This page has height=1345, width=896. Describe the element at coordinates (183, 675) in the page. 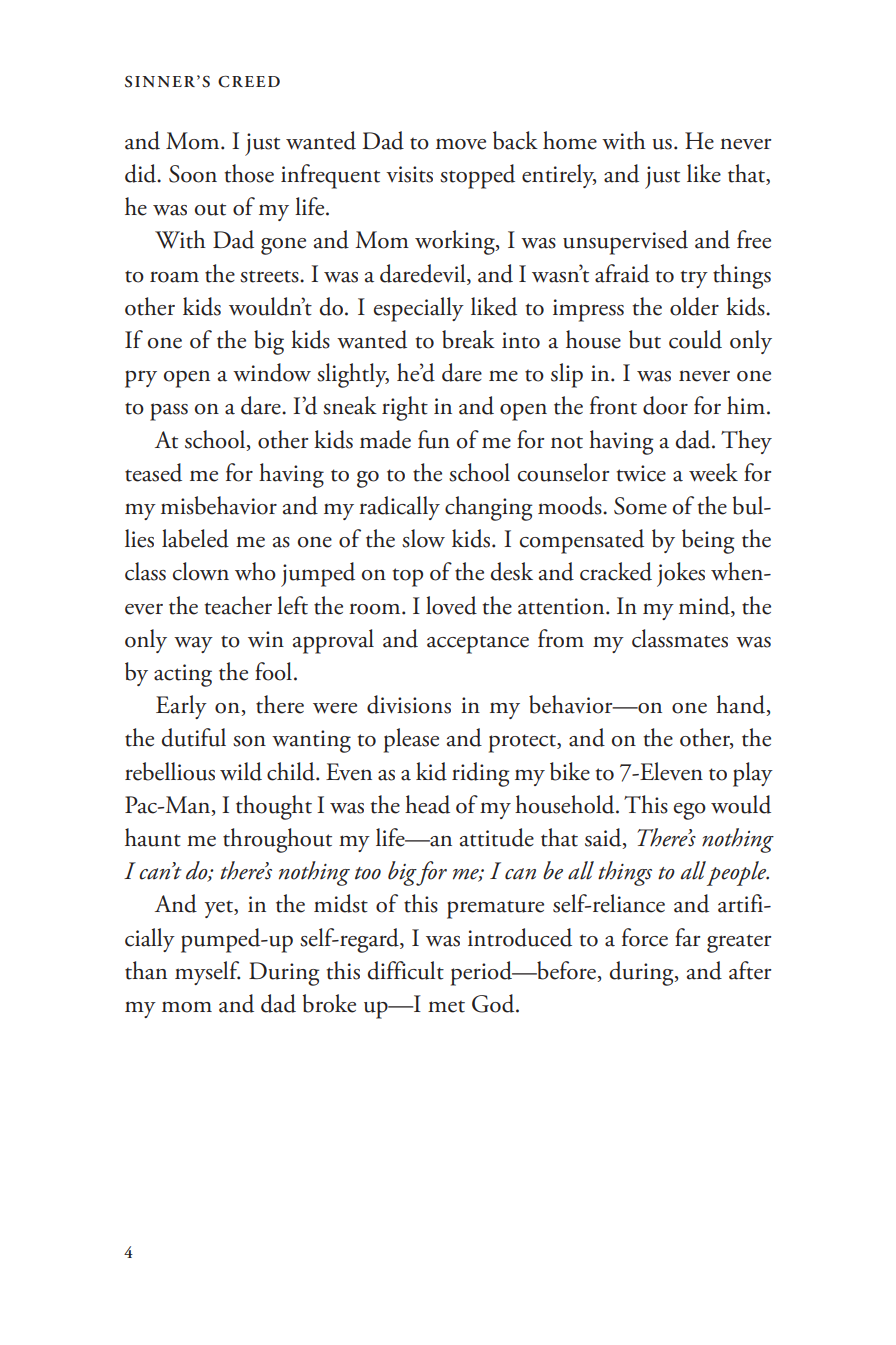

I see `acting` at that location.
